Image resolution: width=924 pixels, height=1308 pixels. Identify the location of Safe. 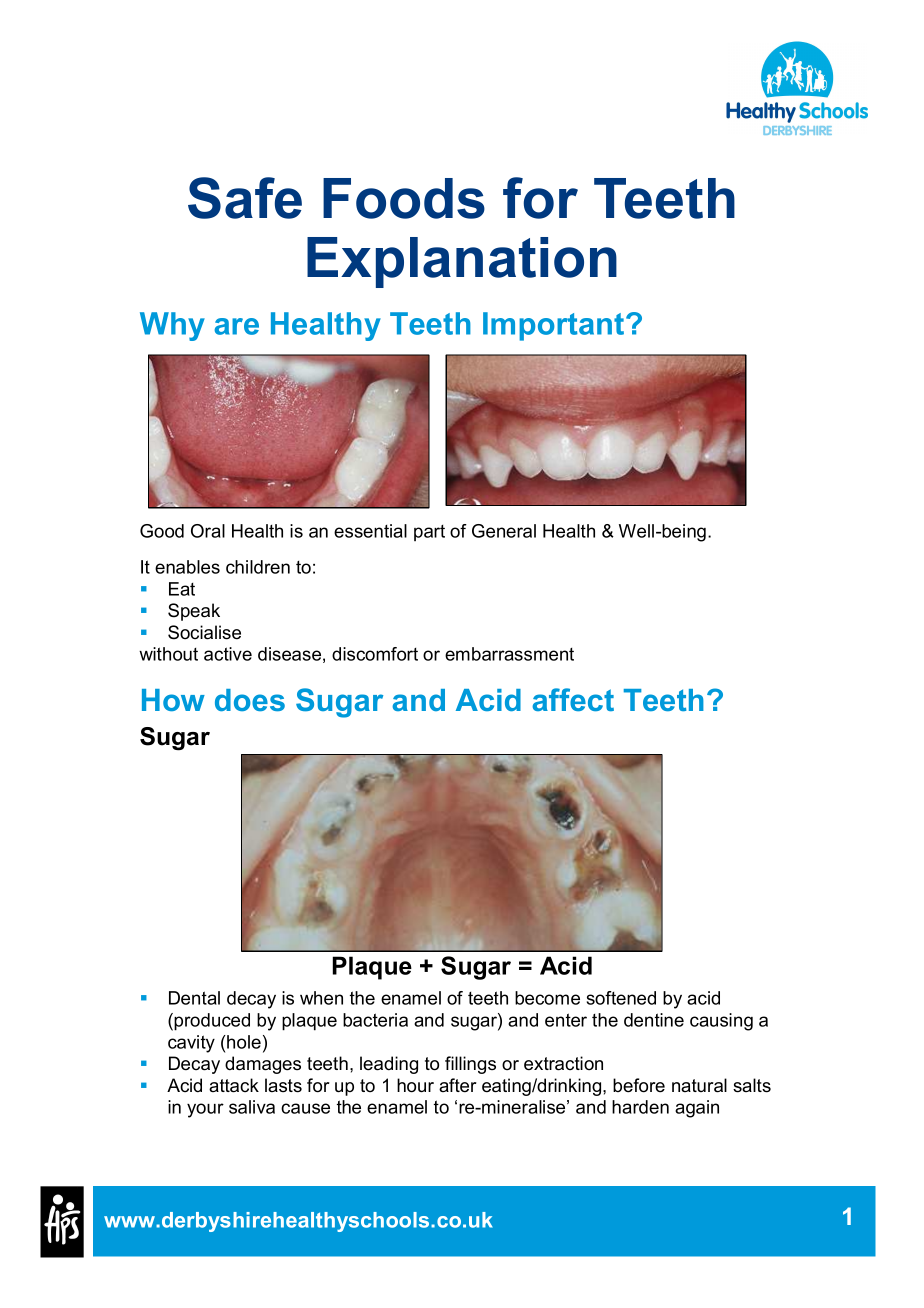
(245, 198).
